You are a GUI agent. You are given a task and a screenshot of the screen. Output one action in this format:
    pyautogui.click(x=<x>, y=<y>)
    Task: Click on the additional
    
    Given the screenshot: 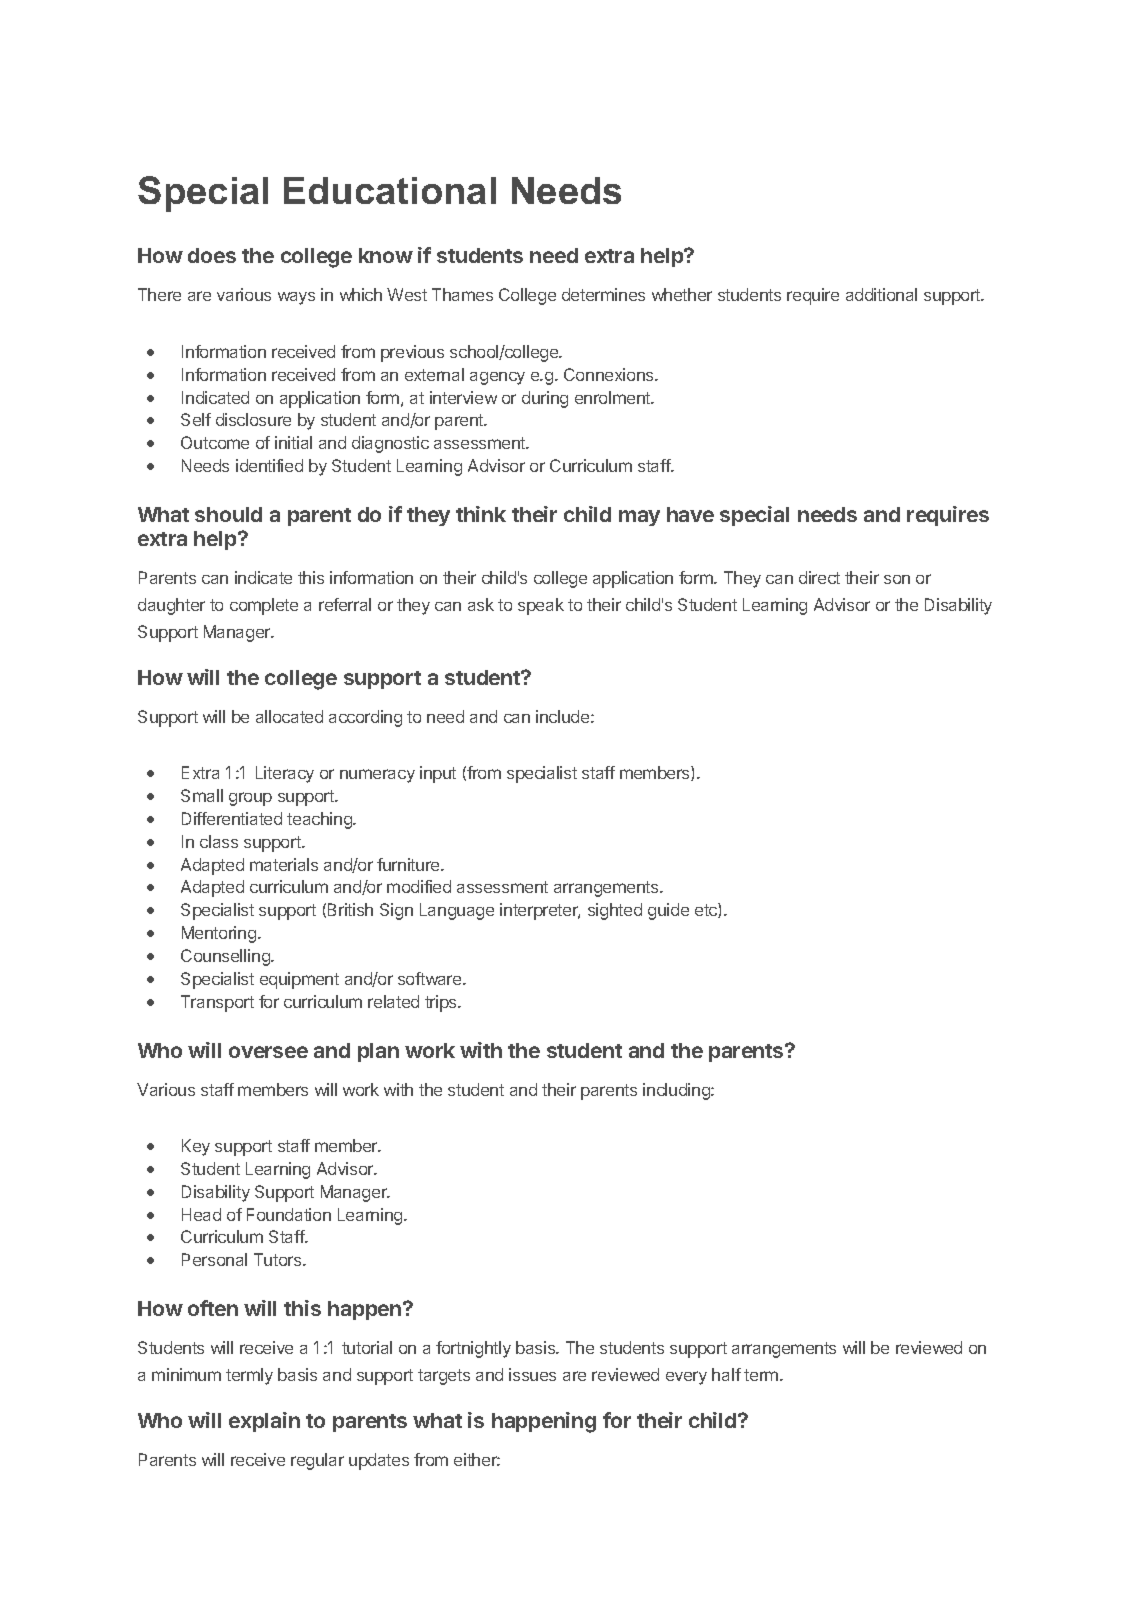 What is the action you would take?
    pyautogui.click(x=881, y=294)
